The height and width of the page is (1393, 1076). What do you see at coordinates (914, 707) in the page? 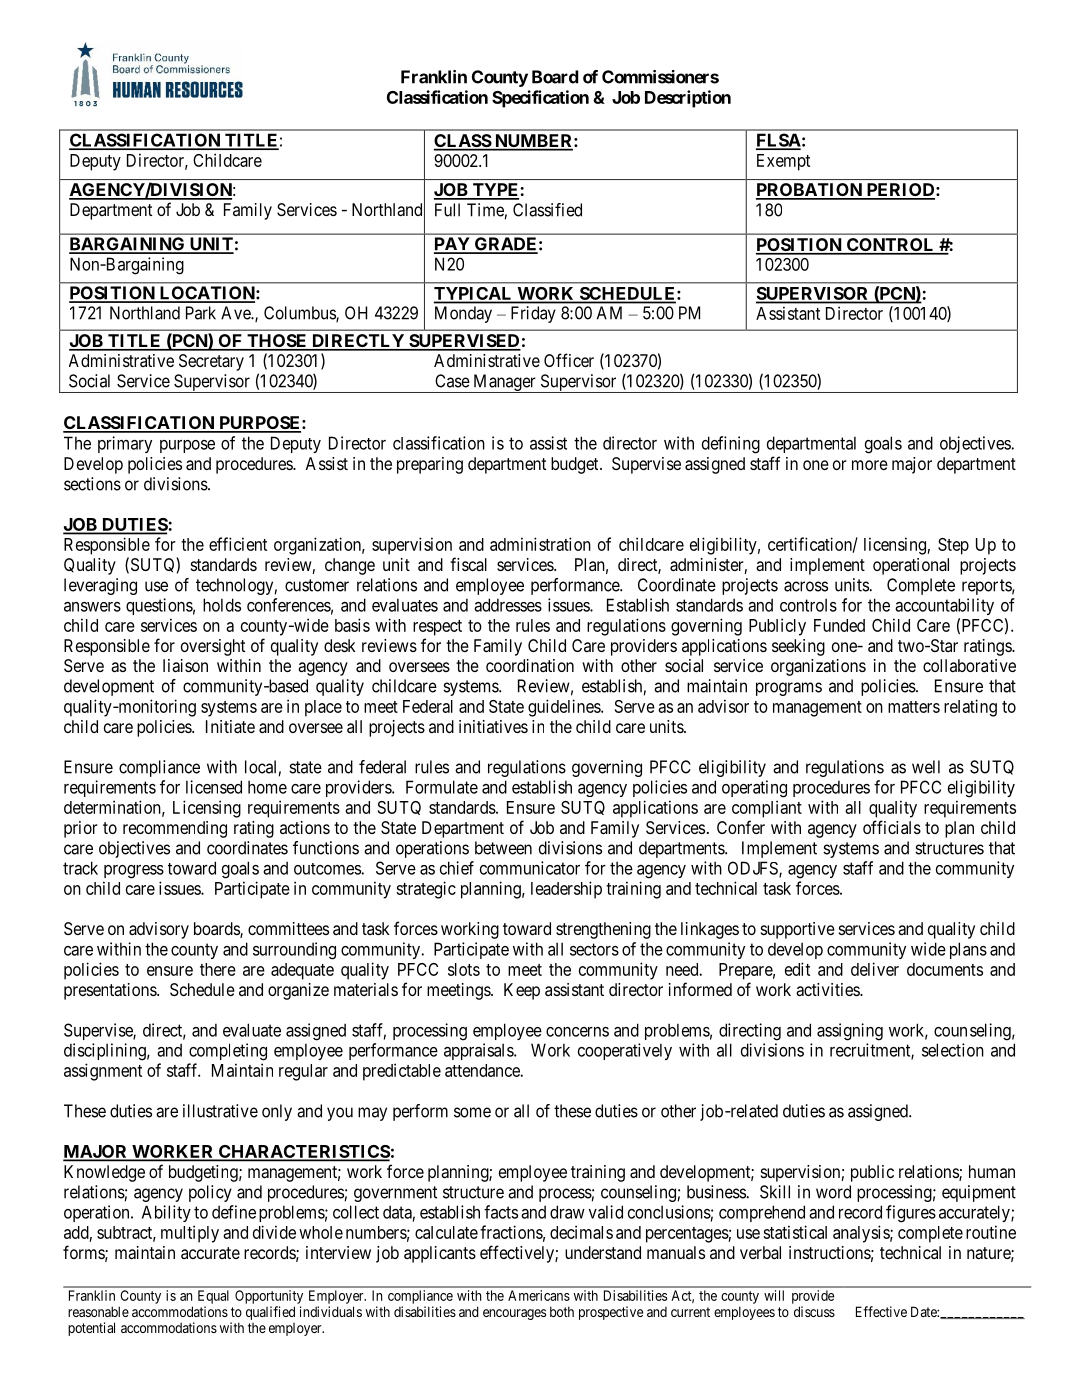
I see `matters` at bounding box center [914, 707].
